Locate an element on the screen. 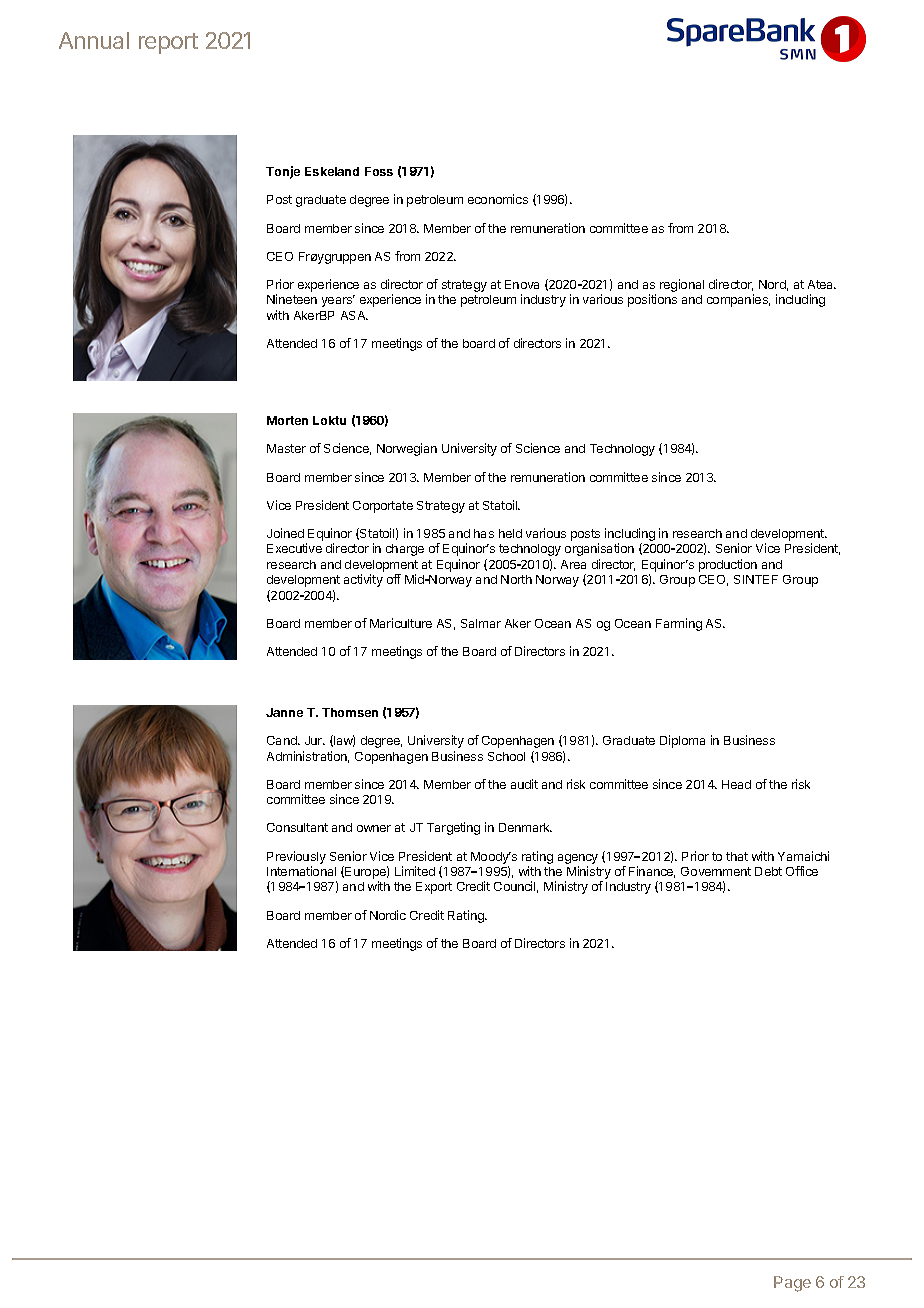  regional is located at coordinates (682, 285).
